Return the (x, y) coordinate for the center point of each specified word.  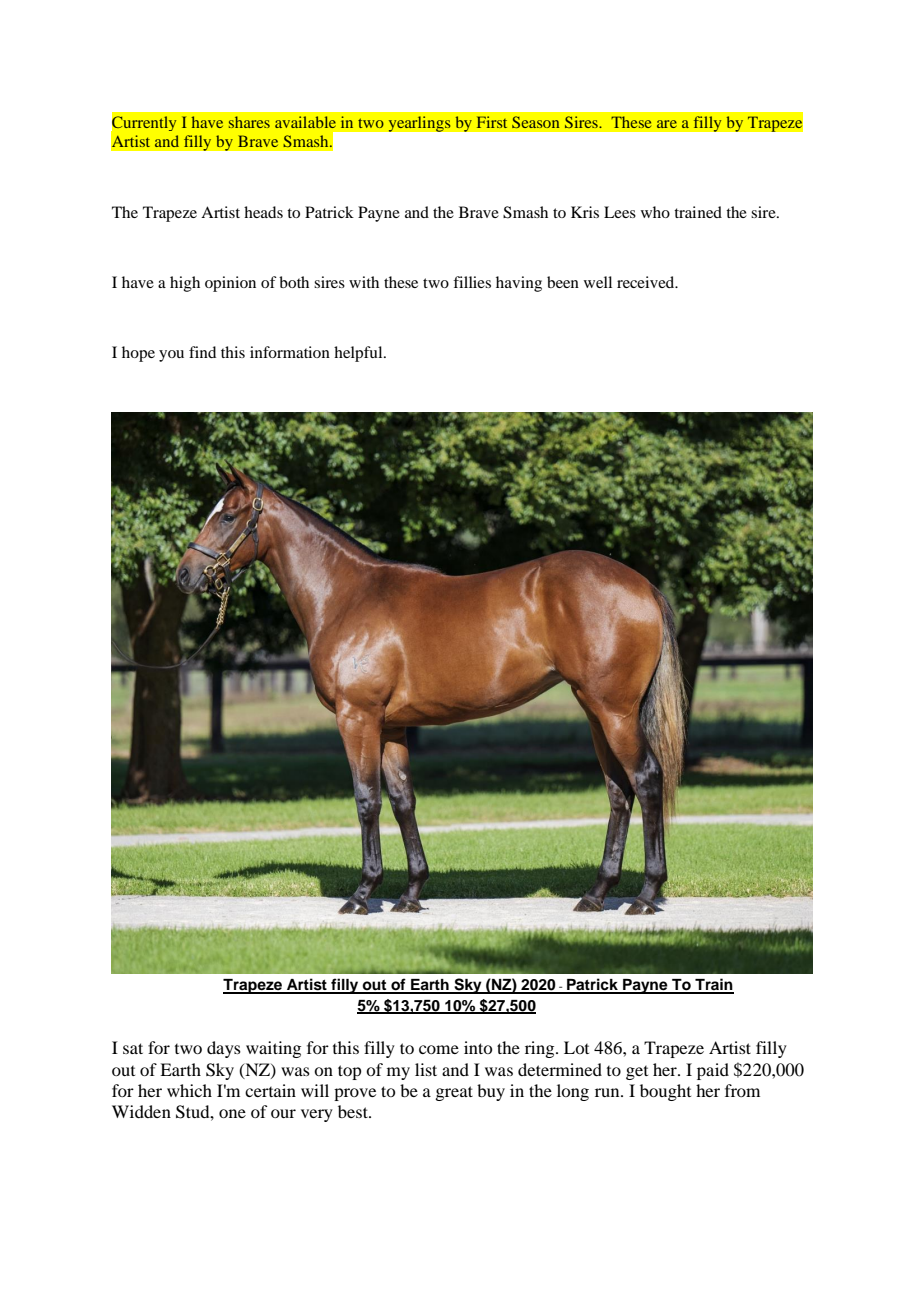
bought (665, 1092)
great (454, 1093)
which (189, 1090)
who (655, 212)
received (647, 282)
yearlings (419, 124)
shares (249, 122)
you (171, 356)
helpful (359, 354)
